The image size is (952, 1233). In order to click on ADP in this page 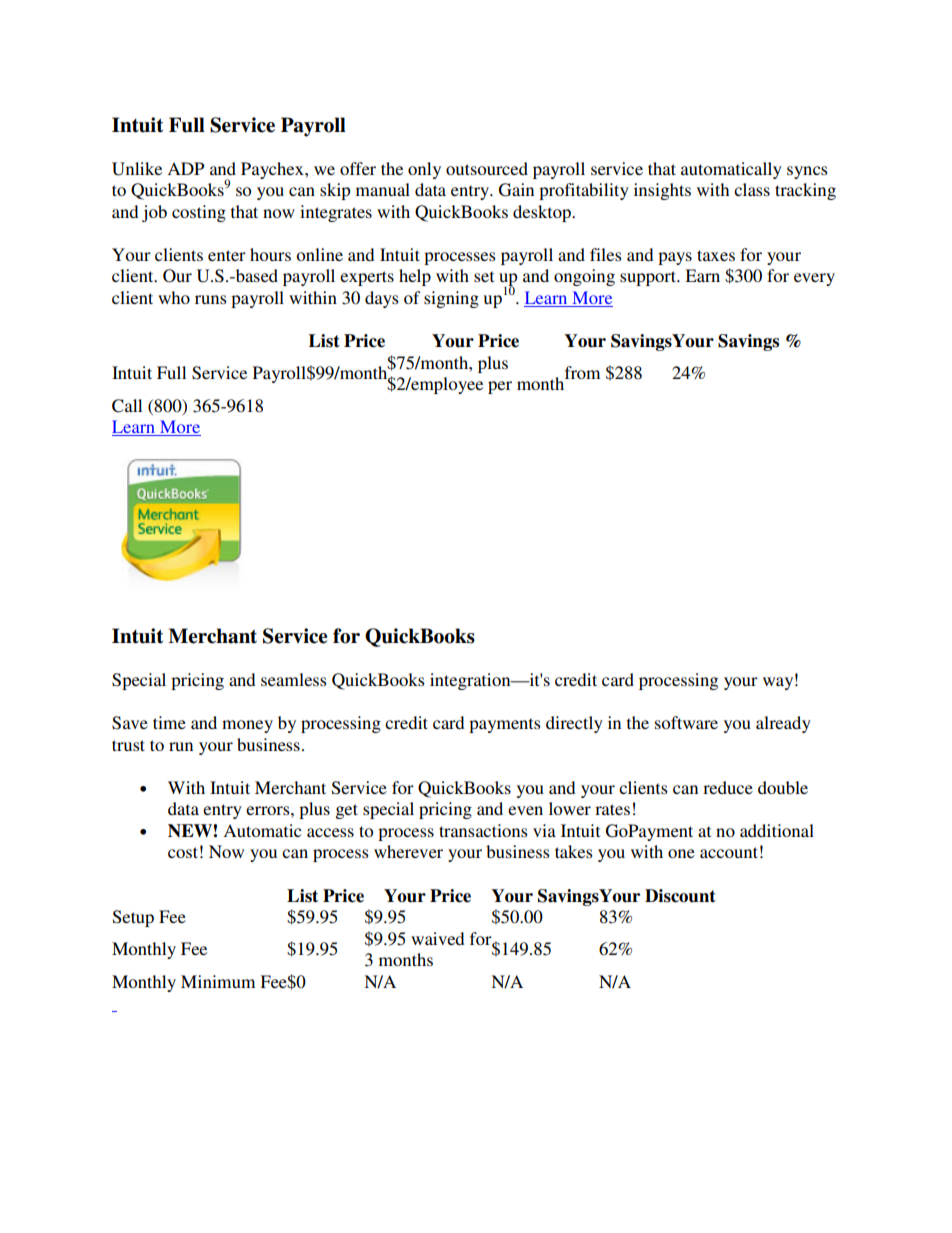, I will do `click(185, 168)`.
